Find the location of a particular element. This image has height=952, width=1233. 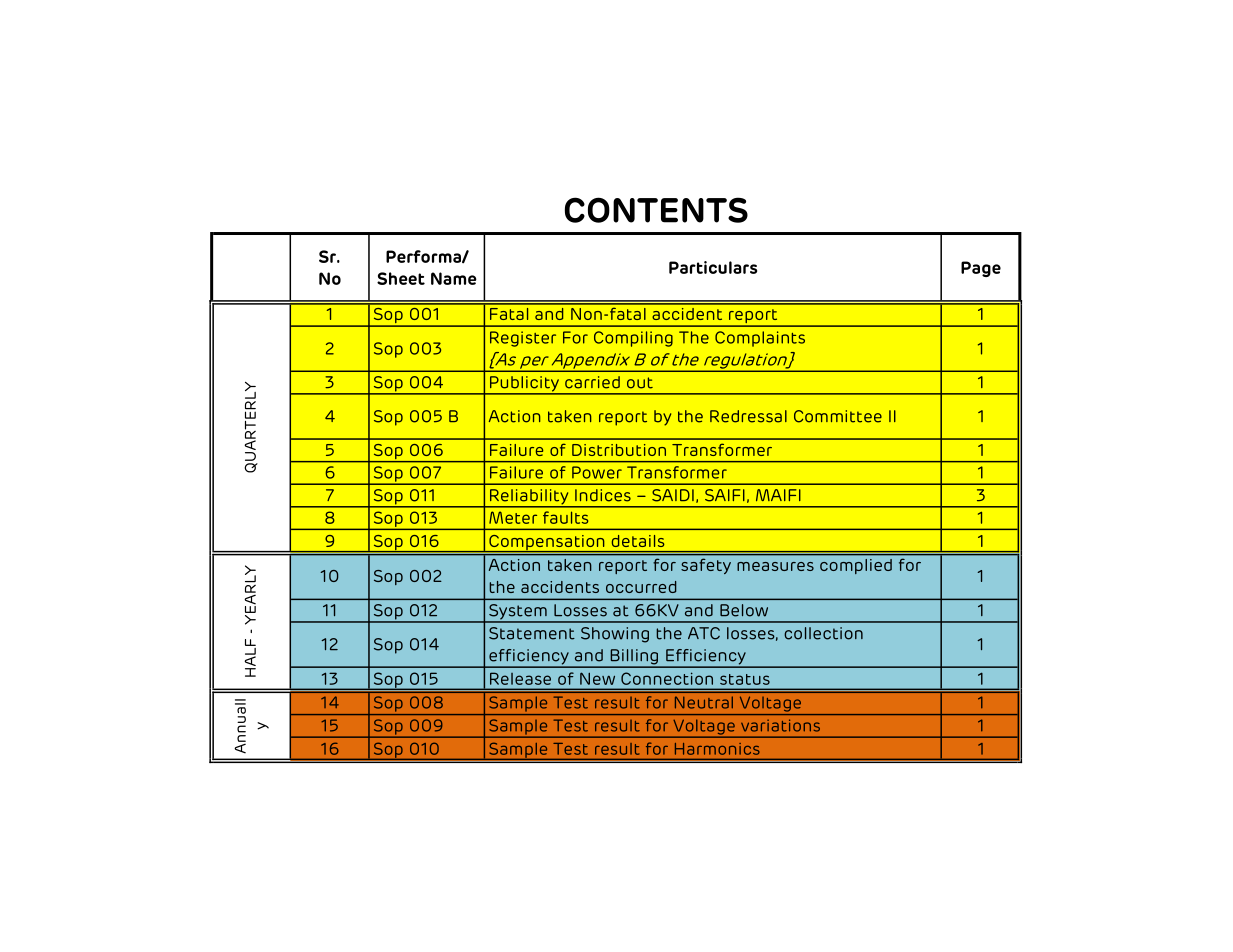

Compensation is located at coordinates (547, 543).
